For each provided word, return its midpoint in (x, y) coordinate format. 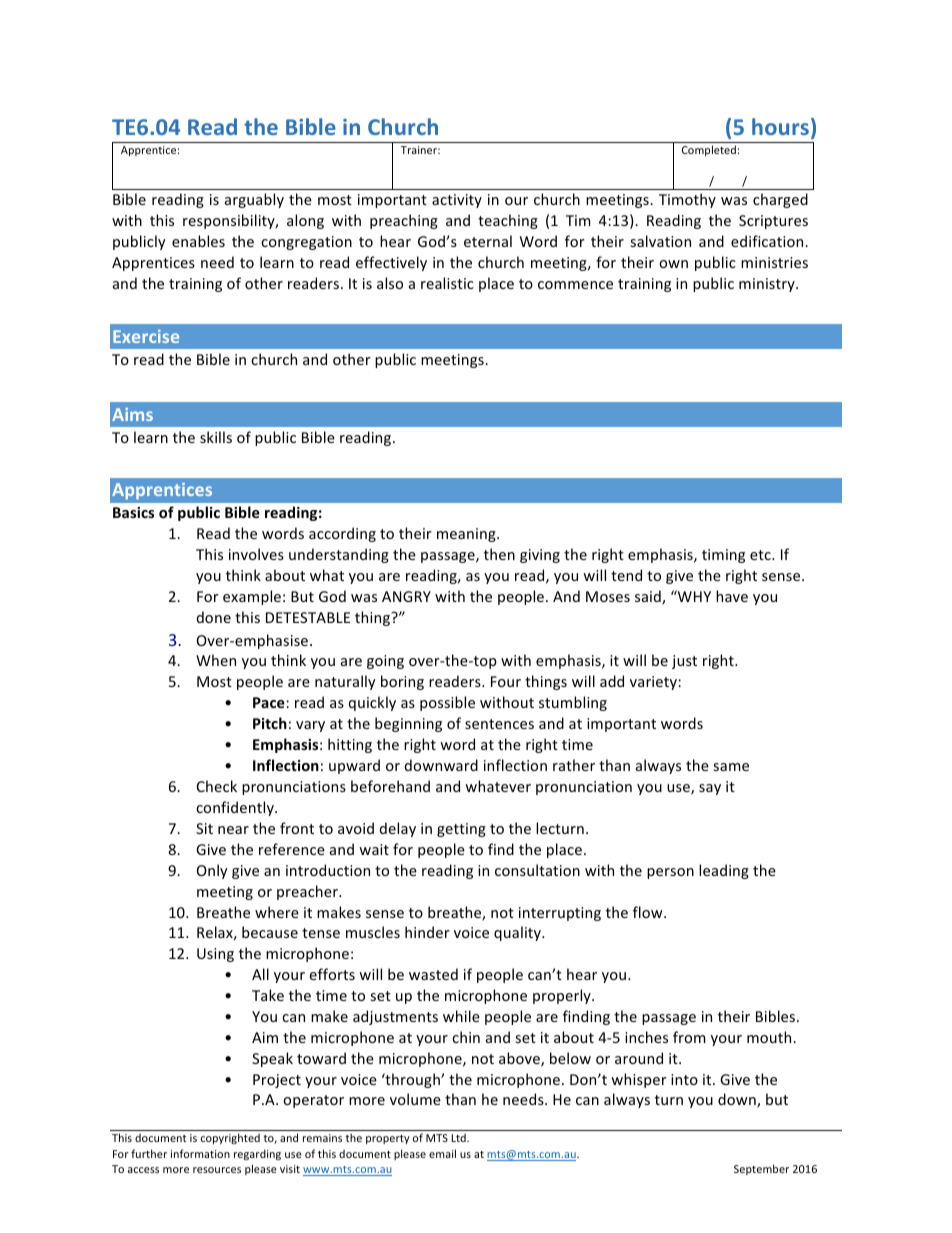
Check (217, 786)
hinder (427, 932)
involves (256, 554)
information (200, 1153)
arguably (254, 200)
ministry (768, 285)
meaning (467, 535)
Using (215, 955)
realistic (447, 283)
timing (723, 556)
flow (649, 912)
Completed (709, 150)
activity (457, 201)
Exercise (146, 336)
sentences (499, 724)
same (731, 767)
